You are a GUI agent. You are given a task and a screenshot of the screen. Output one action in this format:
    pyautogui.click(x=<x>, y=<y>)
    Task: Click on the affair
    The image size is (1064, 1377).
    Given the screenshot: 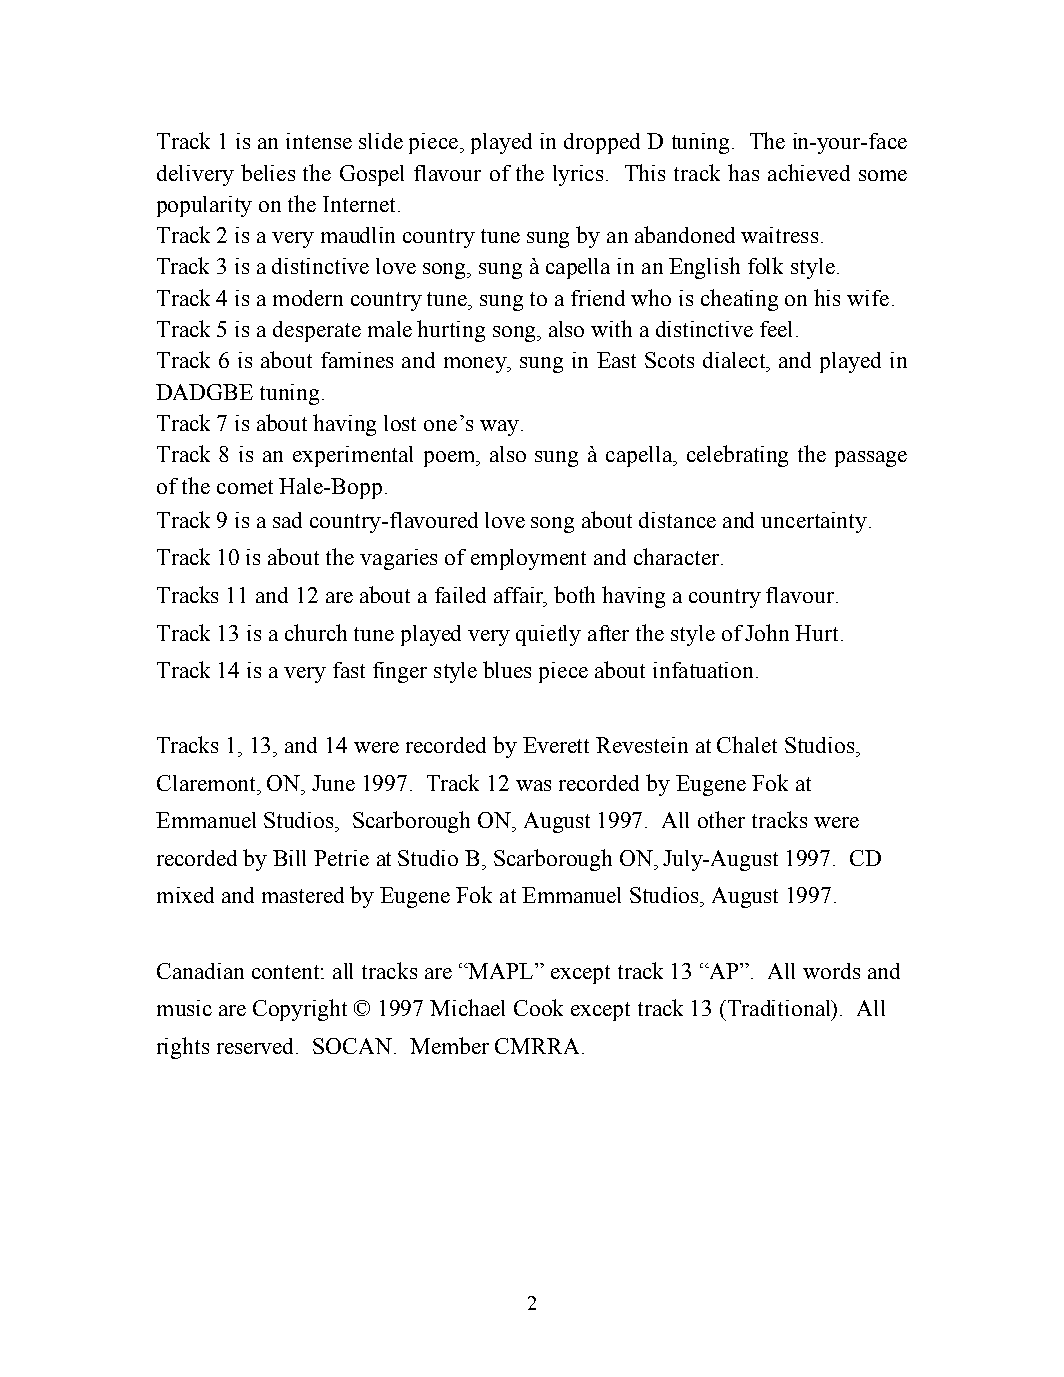 What is the action you would take?
    pyautogui.click(x=520, y=596)
